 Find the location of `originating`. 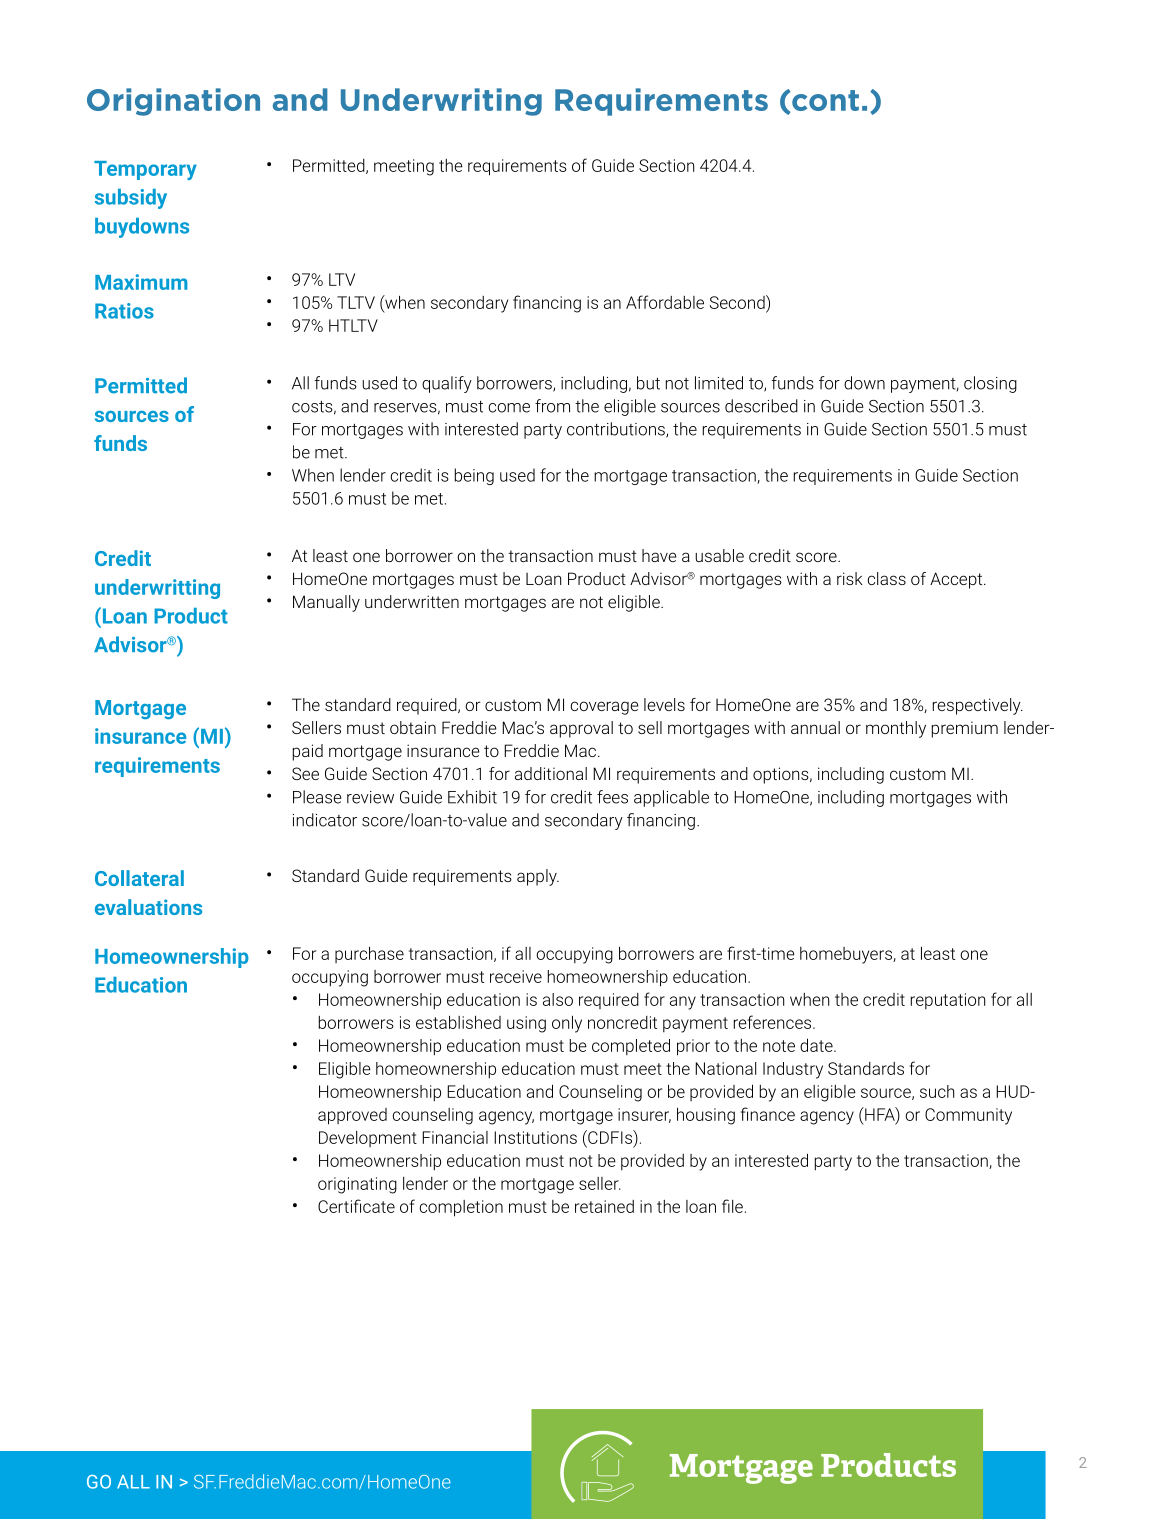

originating is located at coordinates (357, 1185).
